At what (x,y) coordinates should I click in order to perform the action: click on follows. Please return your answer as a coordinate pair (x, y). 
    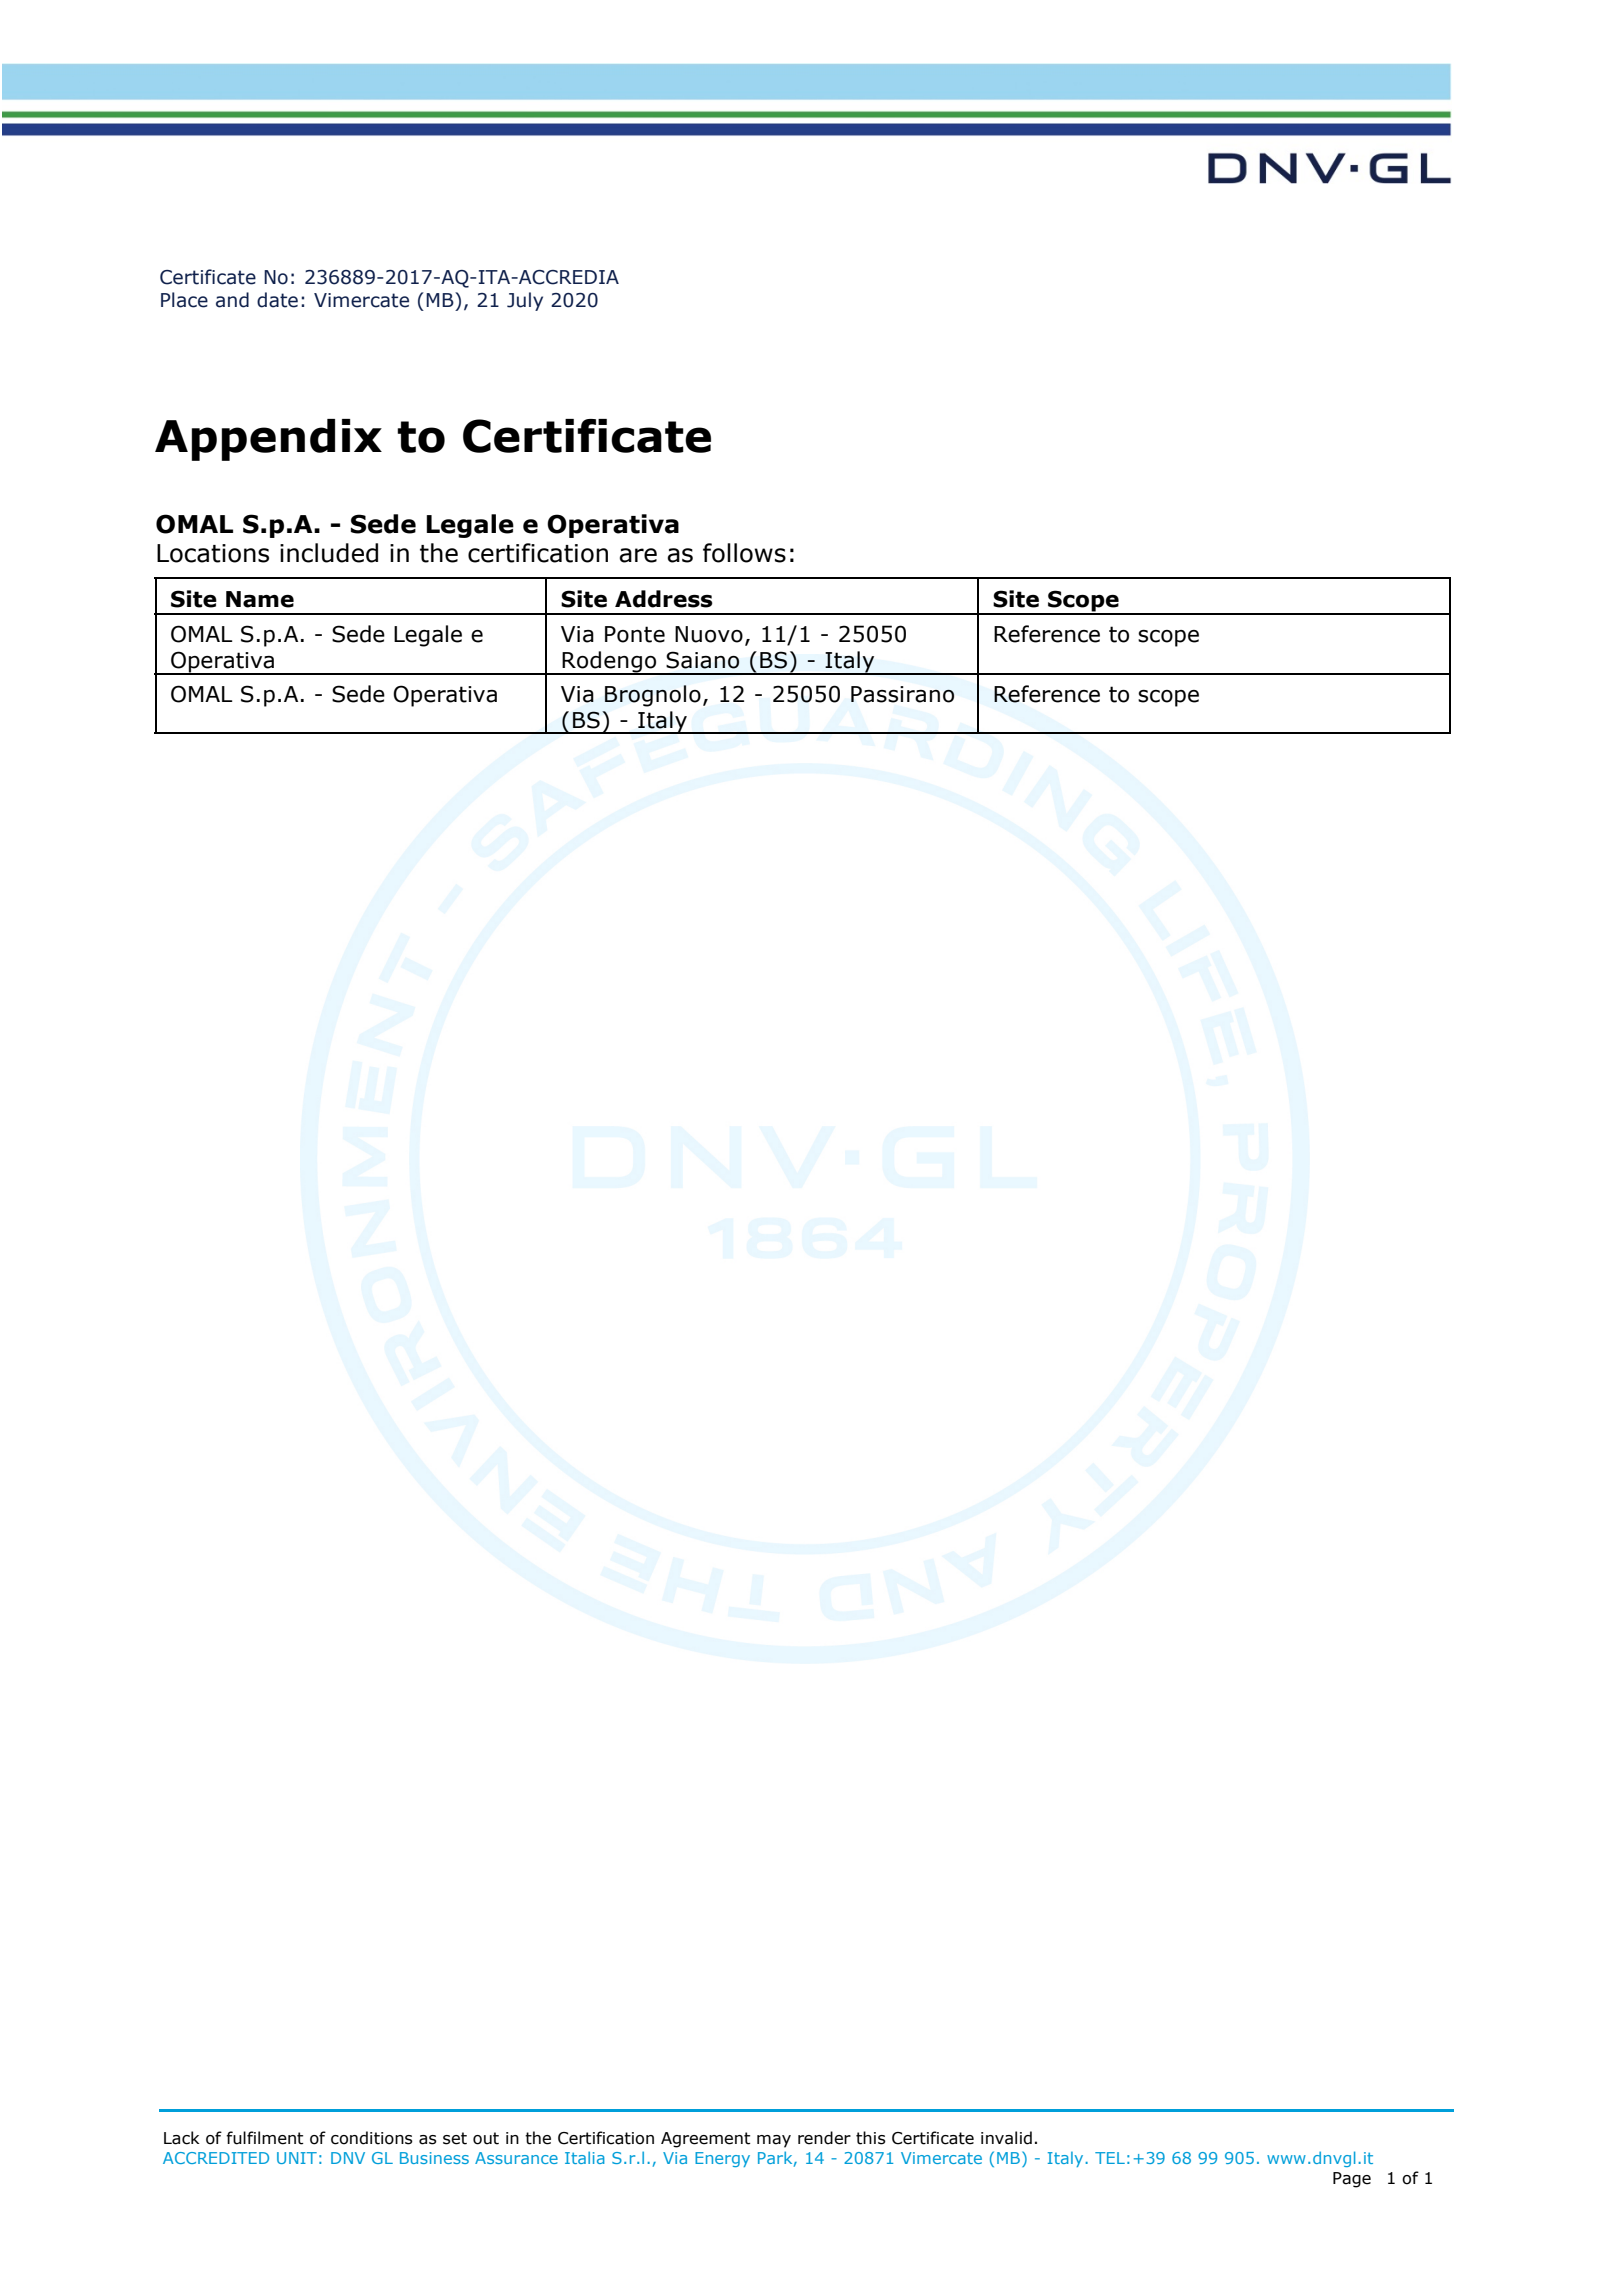
    Looking at the image, I should click on (744, 553).
